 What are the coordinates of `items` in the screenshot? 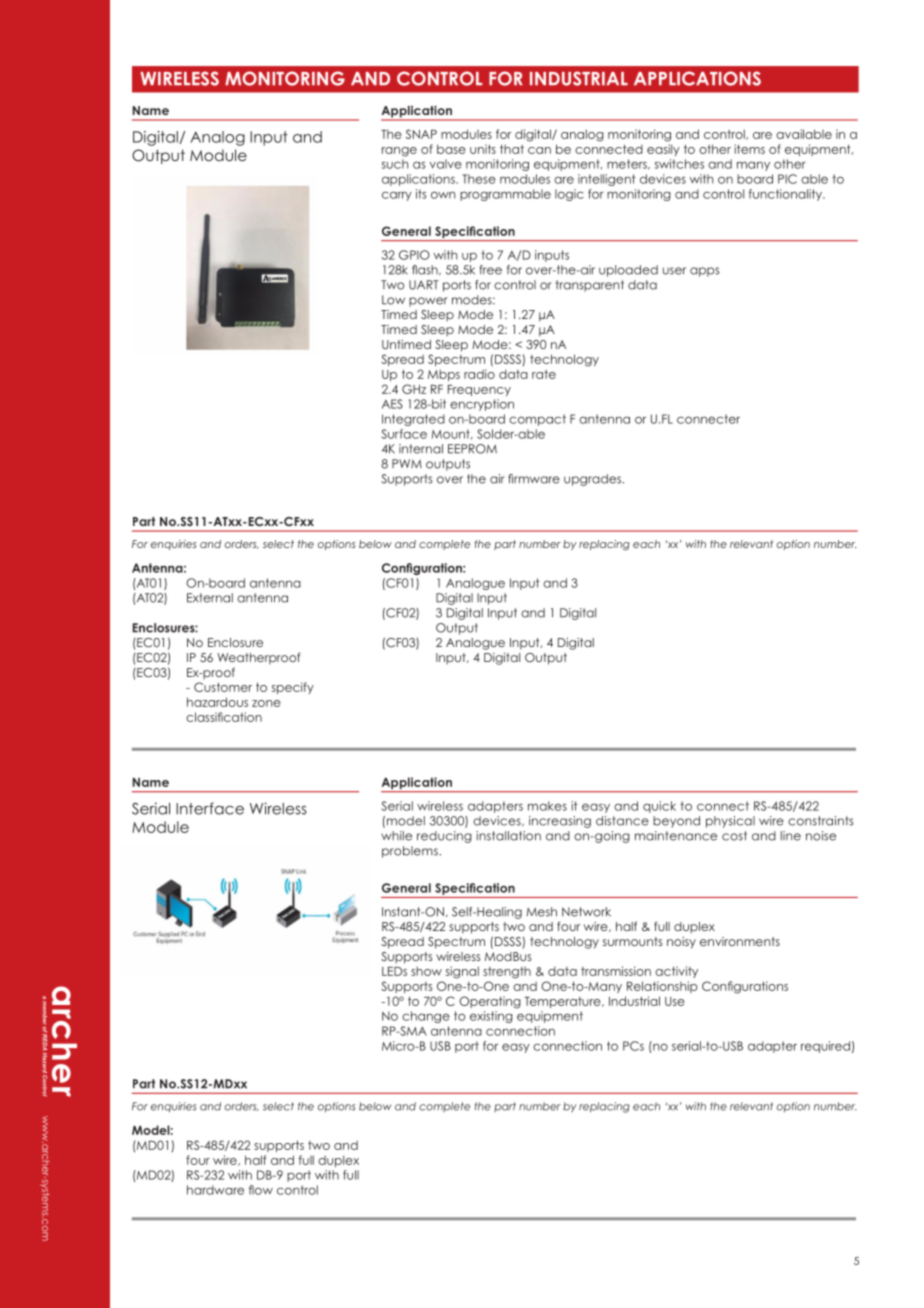 It's located at (749, 149).
